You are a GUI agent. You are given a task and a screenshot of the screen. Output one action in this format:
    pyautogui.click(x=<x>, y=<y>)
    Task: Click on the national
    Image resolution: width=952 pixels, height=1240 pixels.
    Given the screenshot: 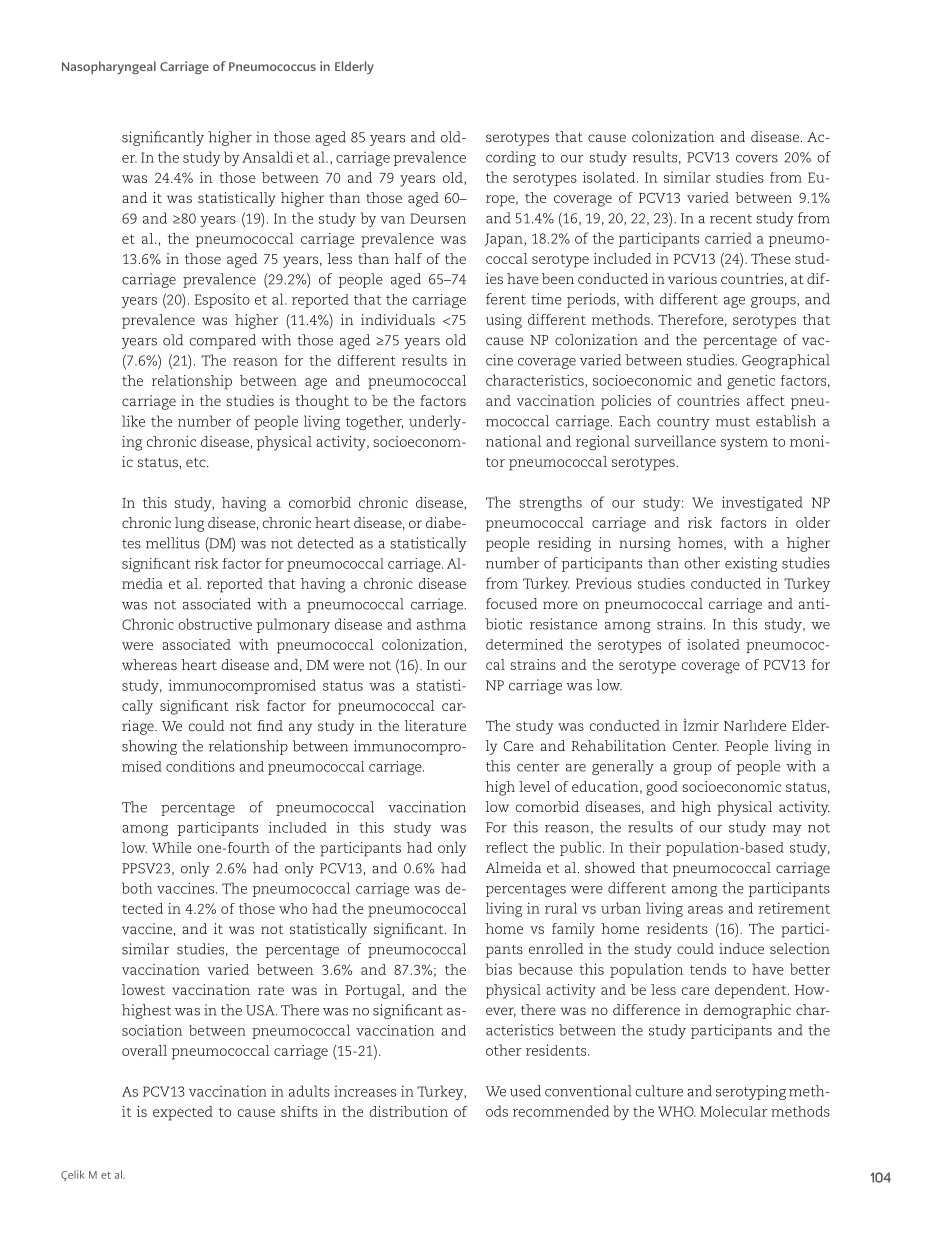 What is the action you would take?
    pyautogui.click(x=513, y=441)
